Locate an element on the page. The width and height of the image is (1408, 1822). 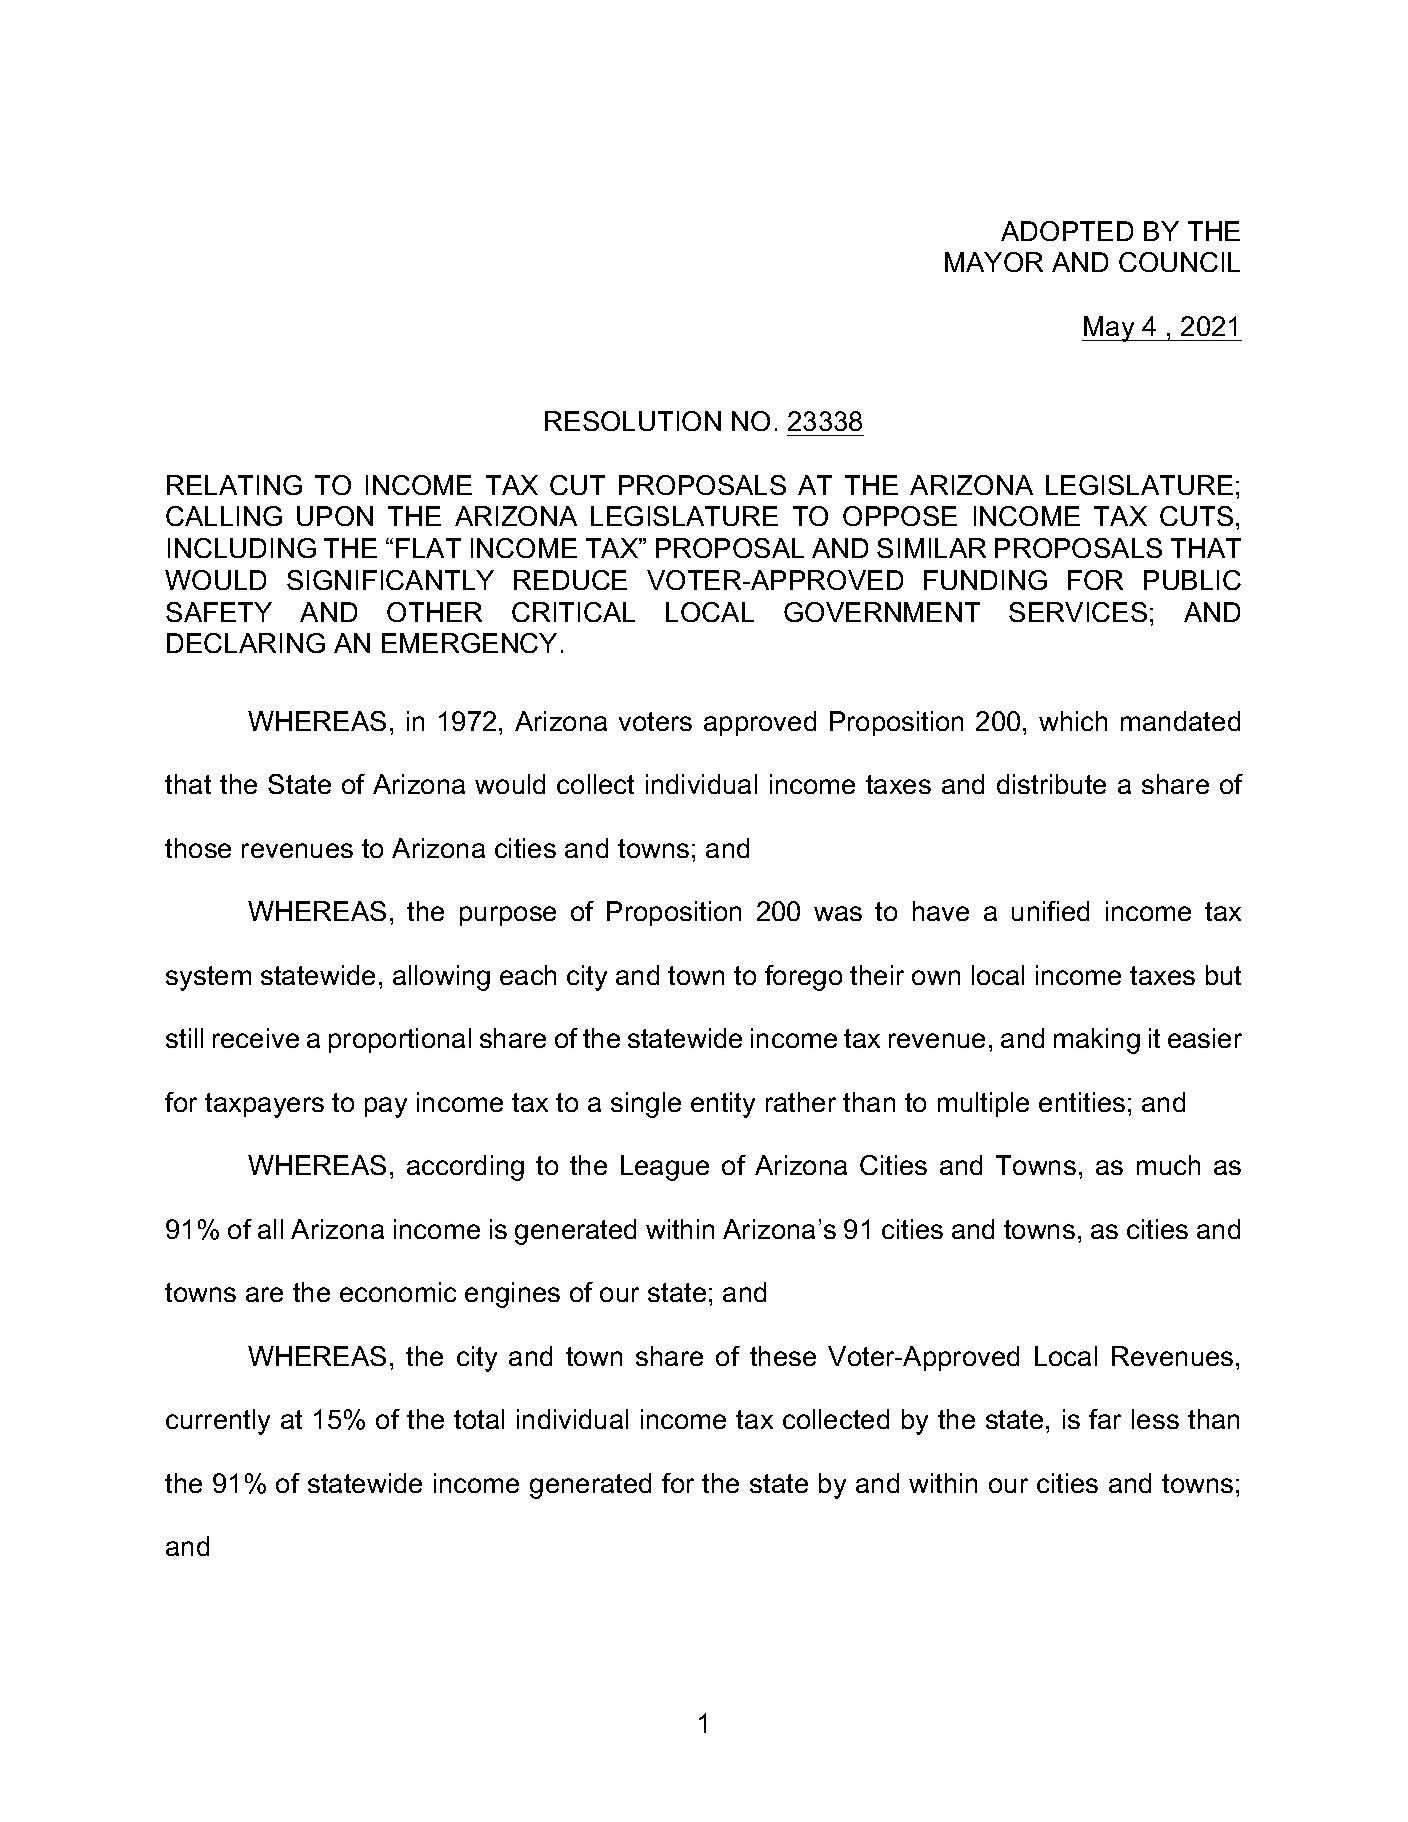
RELATING is located at coordinates (234, 485).
